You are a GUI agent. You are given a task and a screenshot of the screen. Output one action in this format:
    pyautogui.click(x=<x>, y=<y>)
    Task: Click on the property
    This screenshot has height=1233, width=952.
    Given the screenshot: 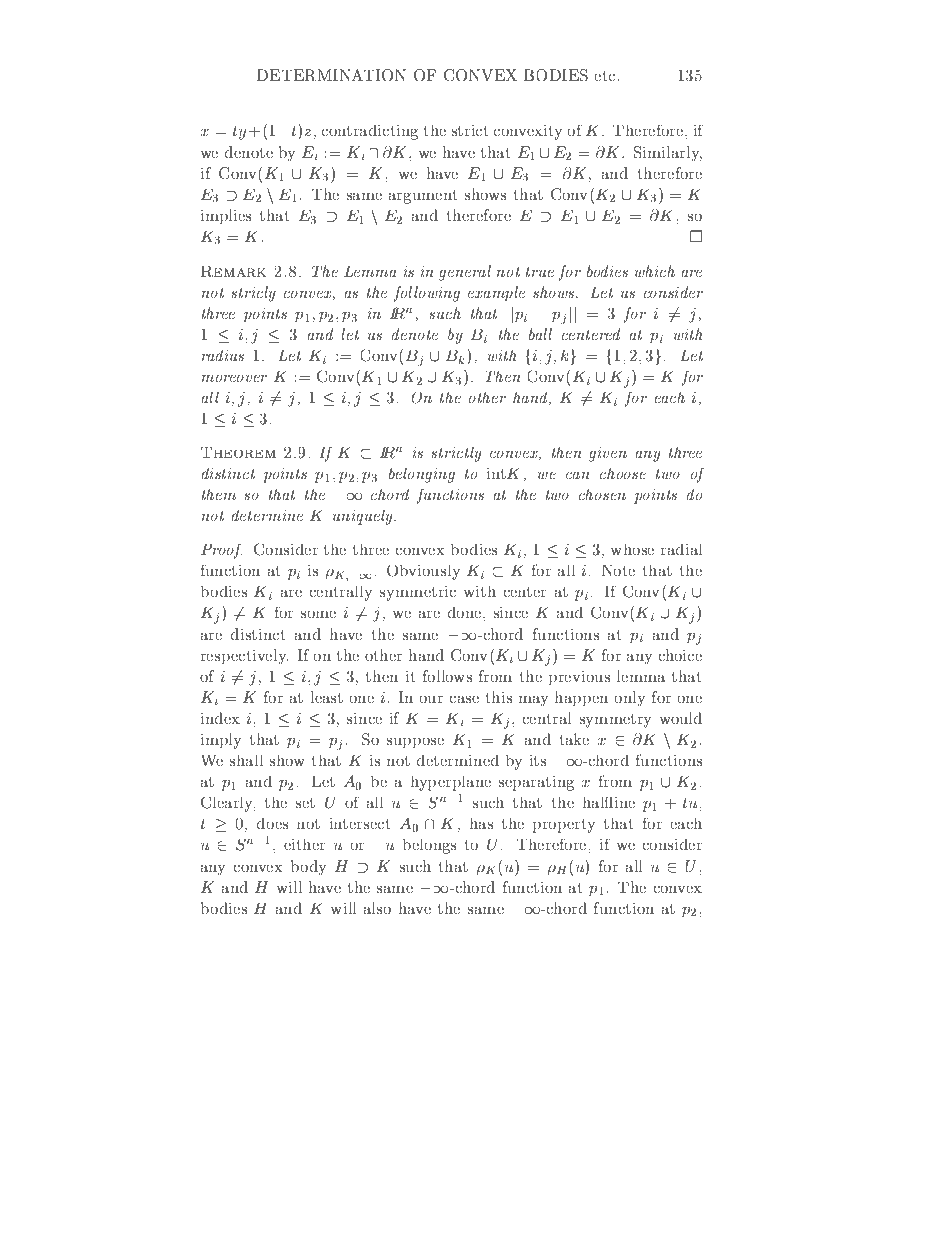 What is the action you would take?
    pyautogui.click(x=564, y=826)
